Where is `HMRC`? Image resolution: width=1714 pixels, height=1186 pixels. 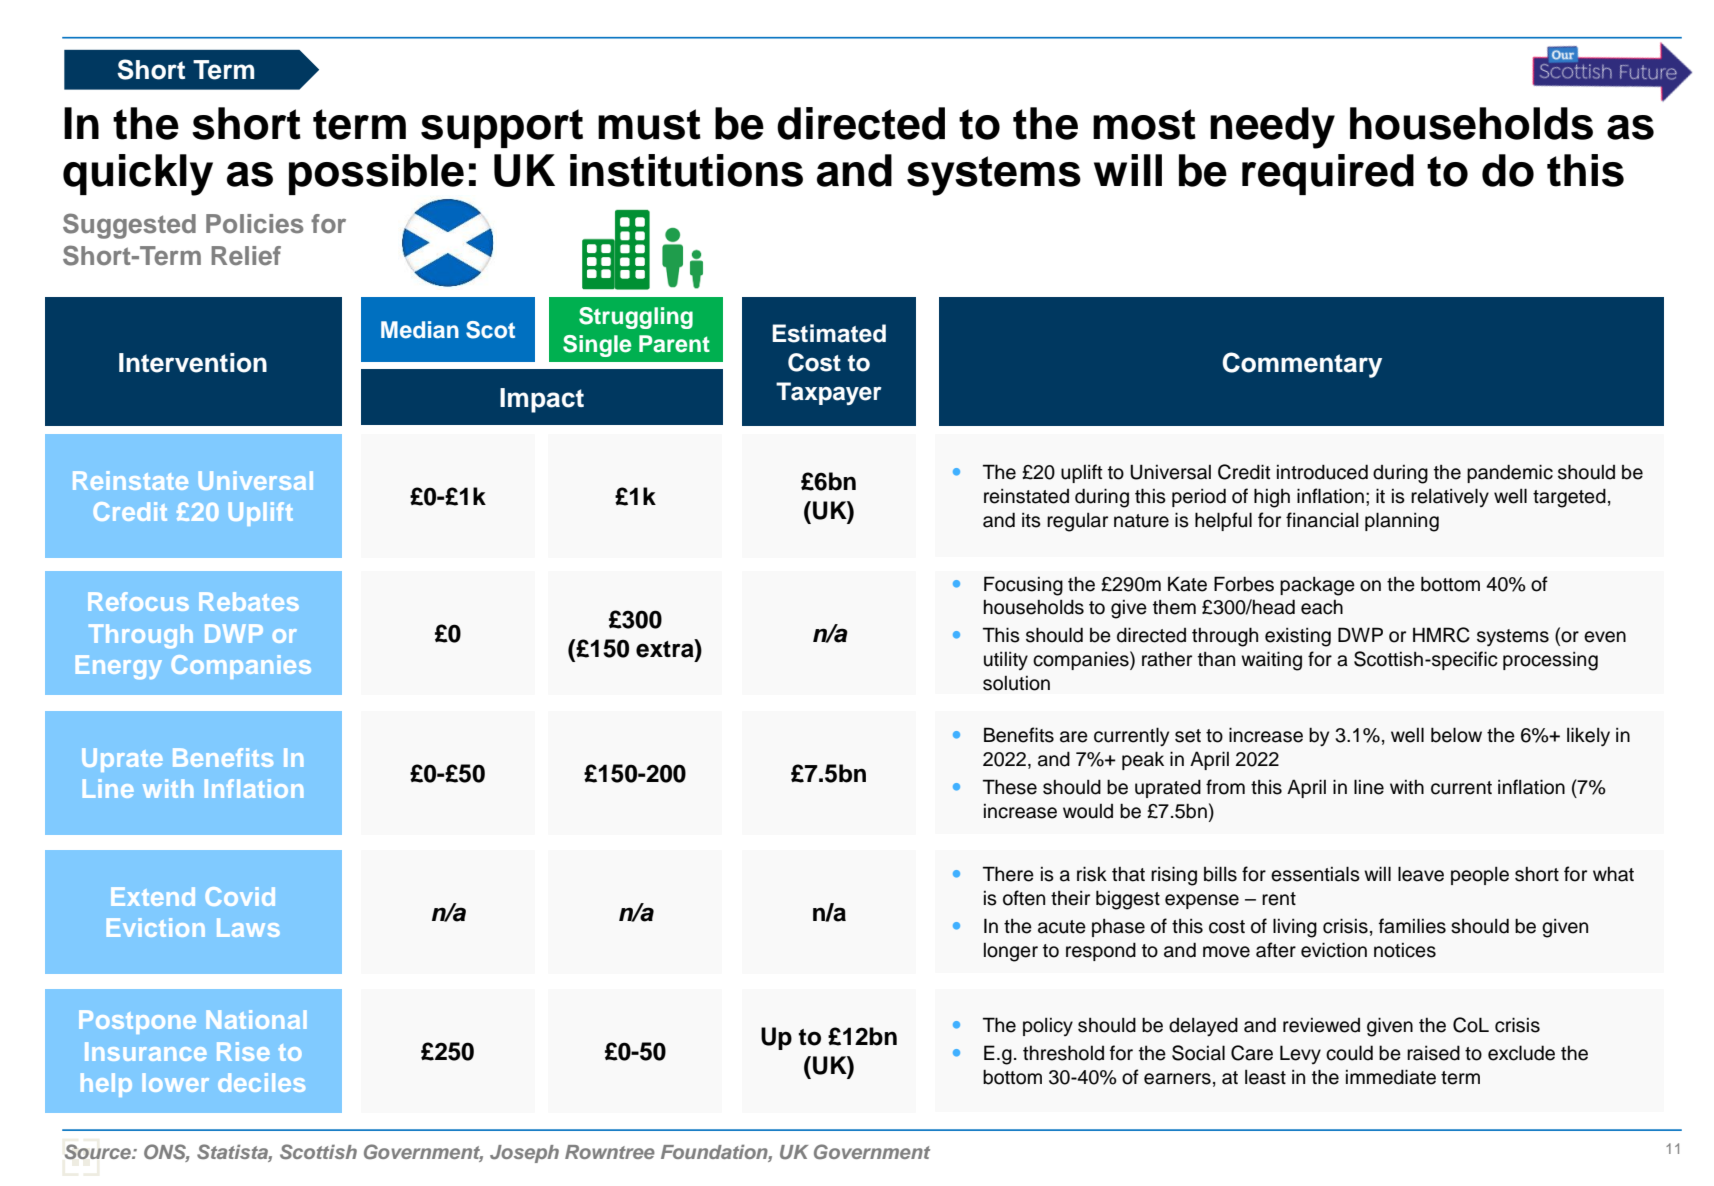 HMRC is located at coordinates (1441, 635).
